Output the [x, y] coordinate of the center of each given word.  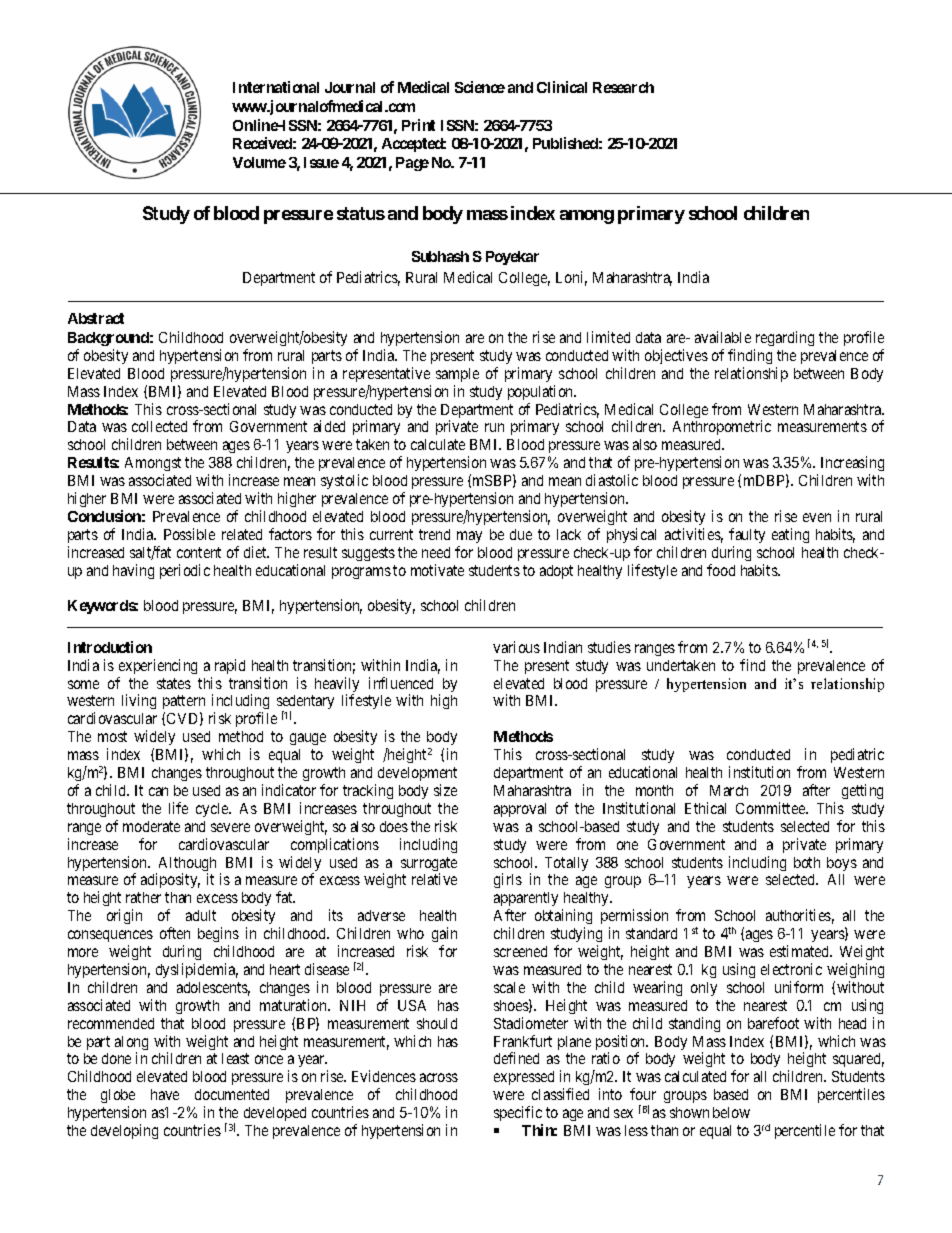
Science [480, 87]
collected [159, 426]
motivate [437, 570]
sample [457, 375]
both [807, 862]
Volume [259, 162]
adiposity [170, 880]
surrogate [429, 865]
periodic [185, 571]
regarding [785, 338]
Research [623, 87]
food [721, 570]
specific [518, 1115]
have [165, 1094]
